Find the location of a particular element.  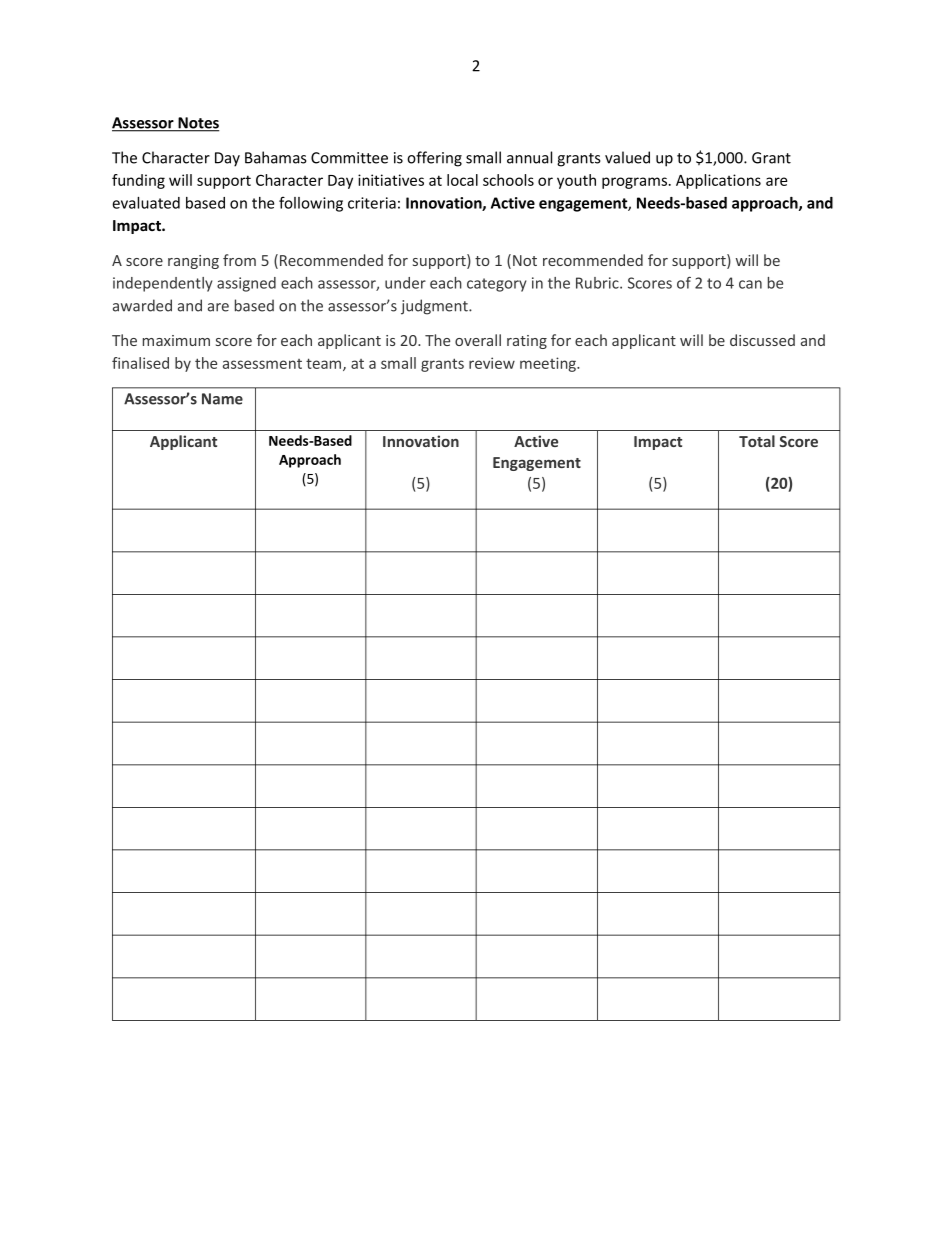

offering is located at coordinates (434, 159).
